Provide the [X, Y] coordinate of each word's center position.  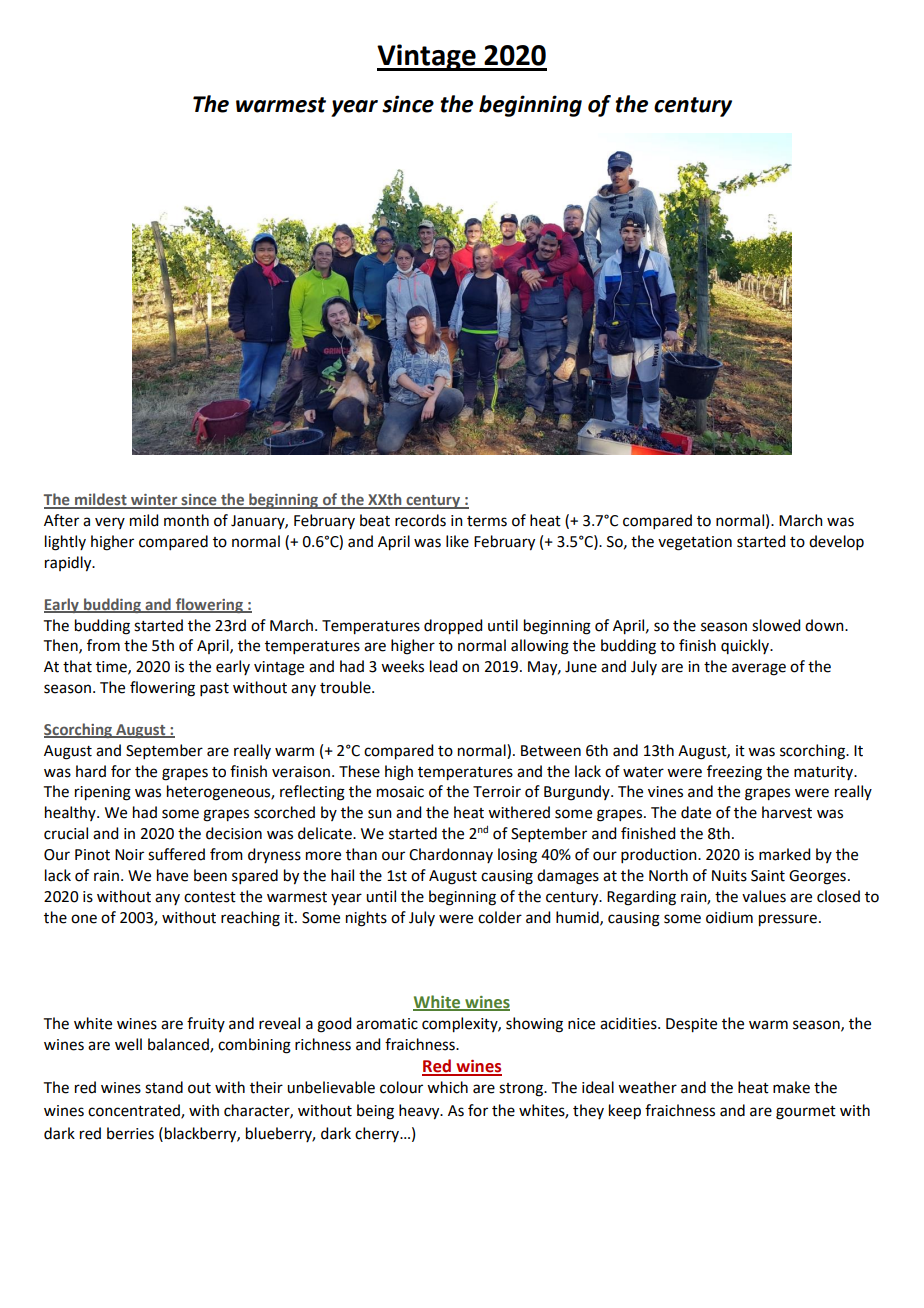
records [420, 520]
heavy [420, 1112]
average [759, 669]
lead [443, 666]
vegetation [695, 543]
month [186, 520]
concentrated [135, 1111]
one [84, 919]
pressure [788, 920]
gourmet [806, 1113]
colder [500, 917]
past [214, 689]
